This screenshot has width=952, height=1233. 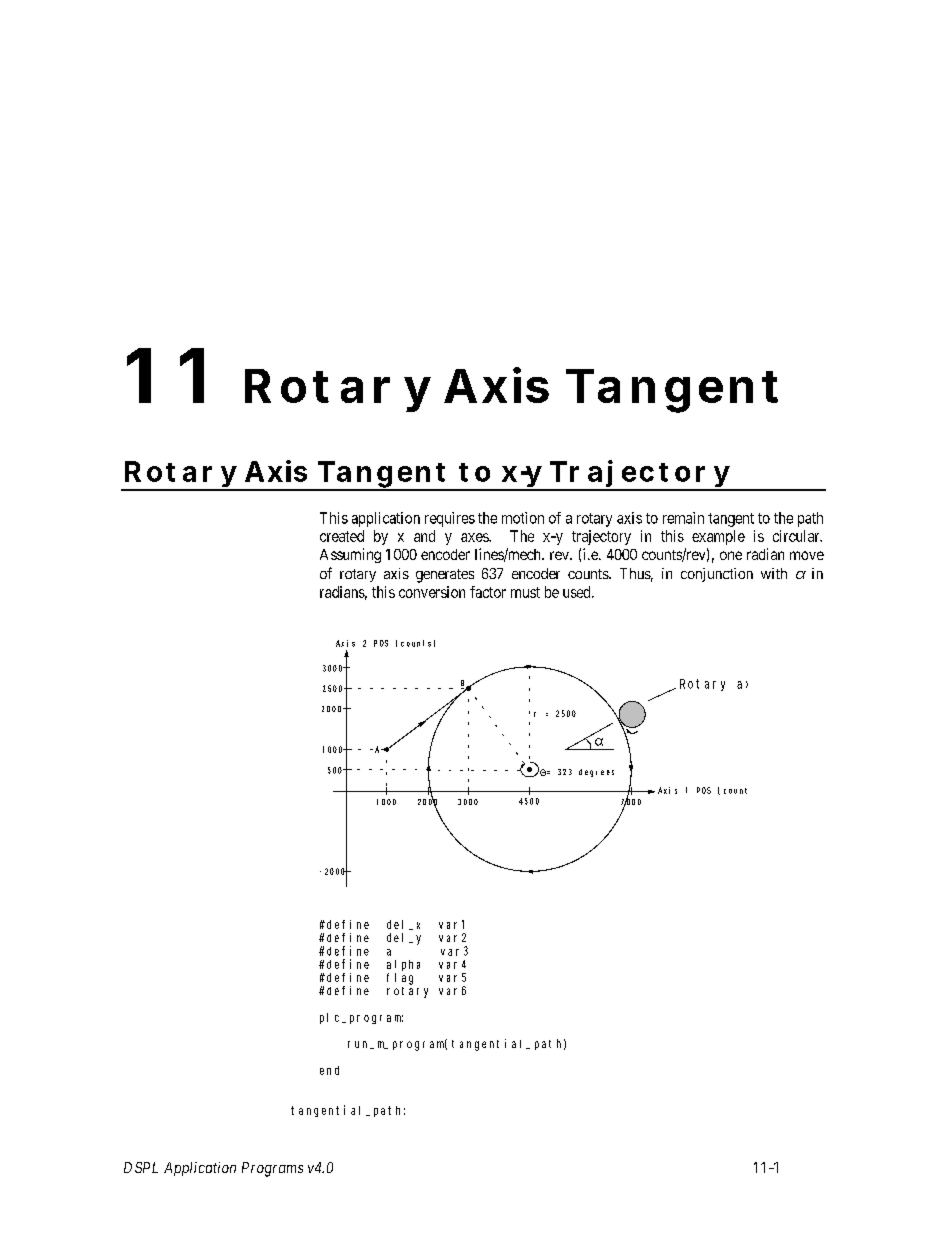 What do you see at coordinates (718, 537) in the screenshot?
I see `example` at bounding box center [718, 537].
